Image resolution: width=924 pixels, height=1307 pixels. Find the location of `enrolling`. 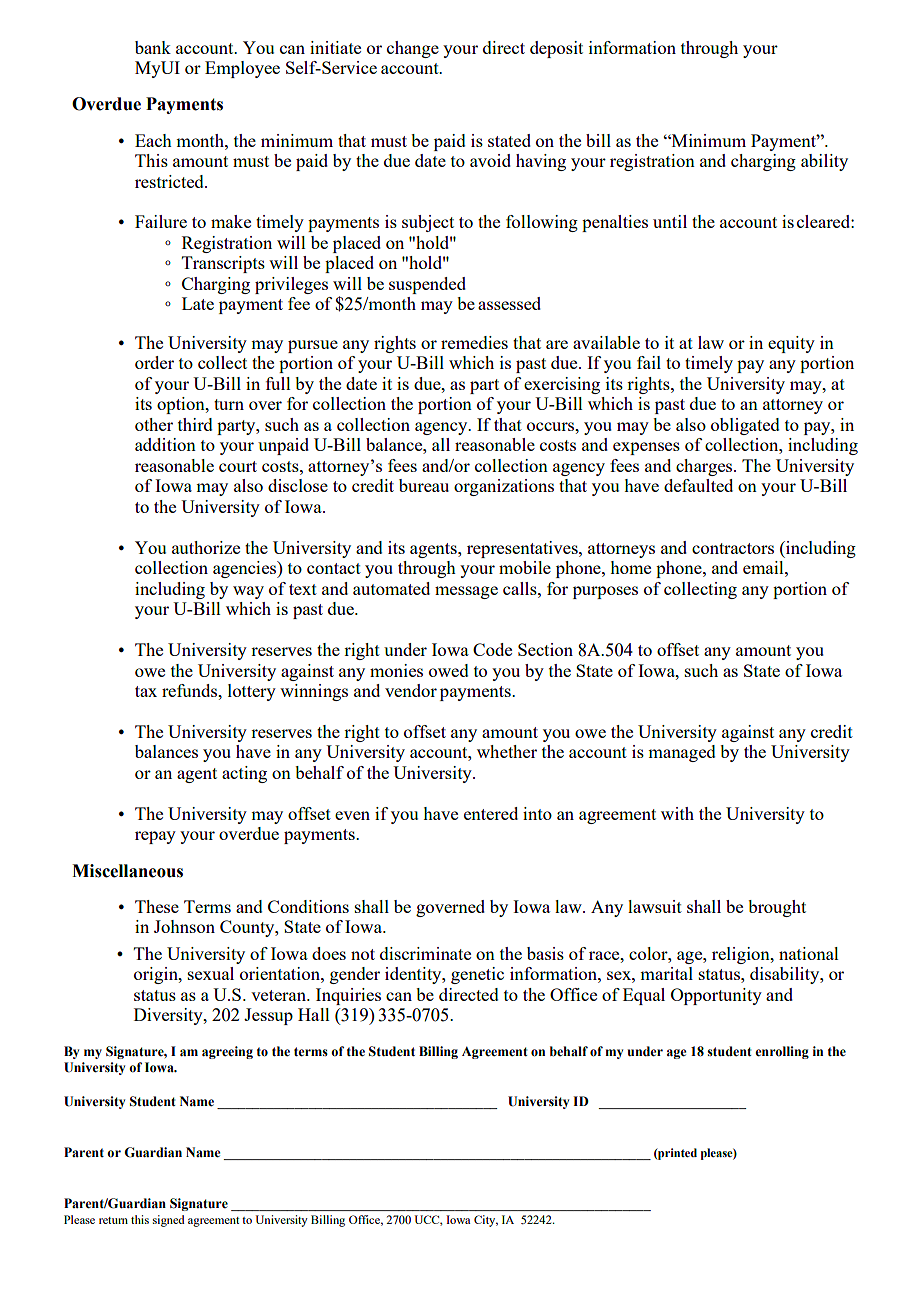

enrolling is located at coordinates (782, 1052).
